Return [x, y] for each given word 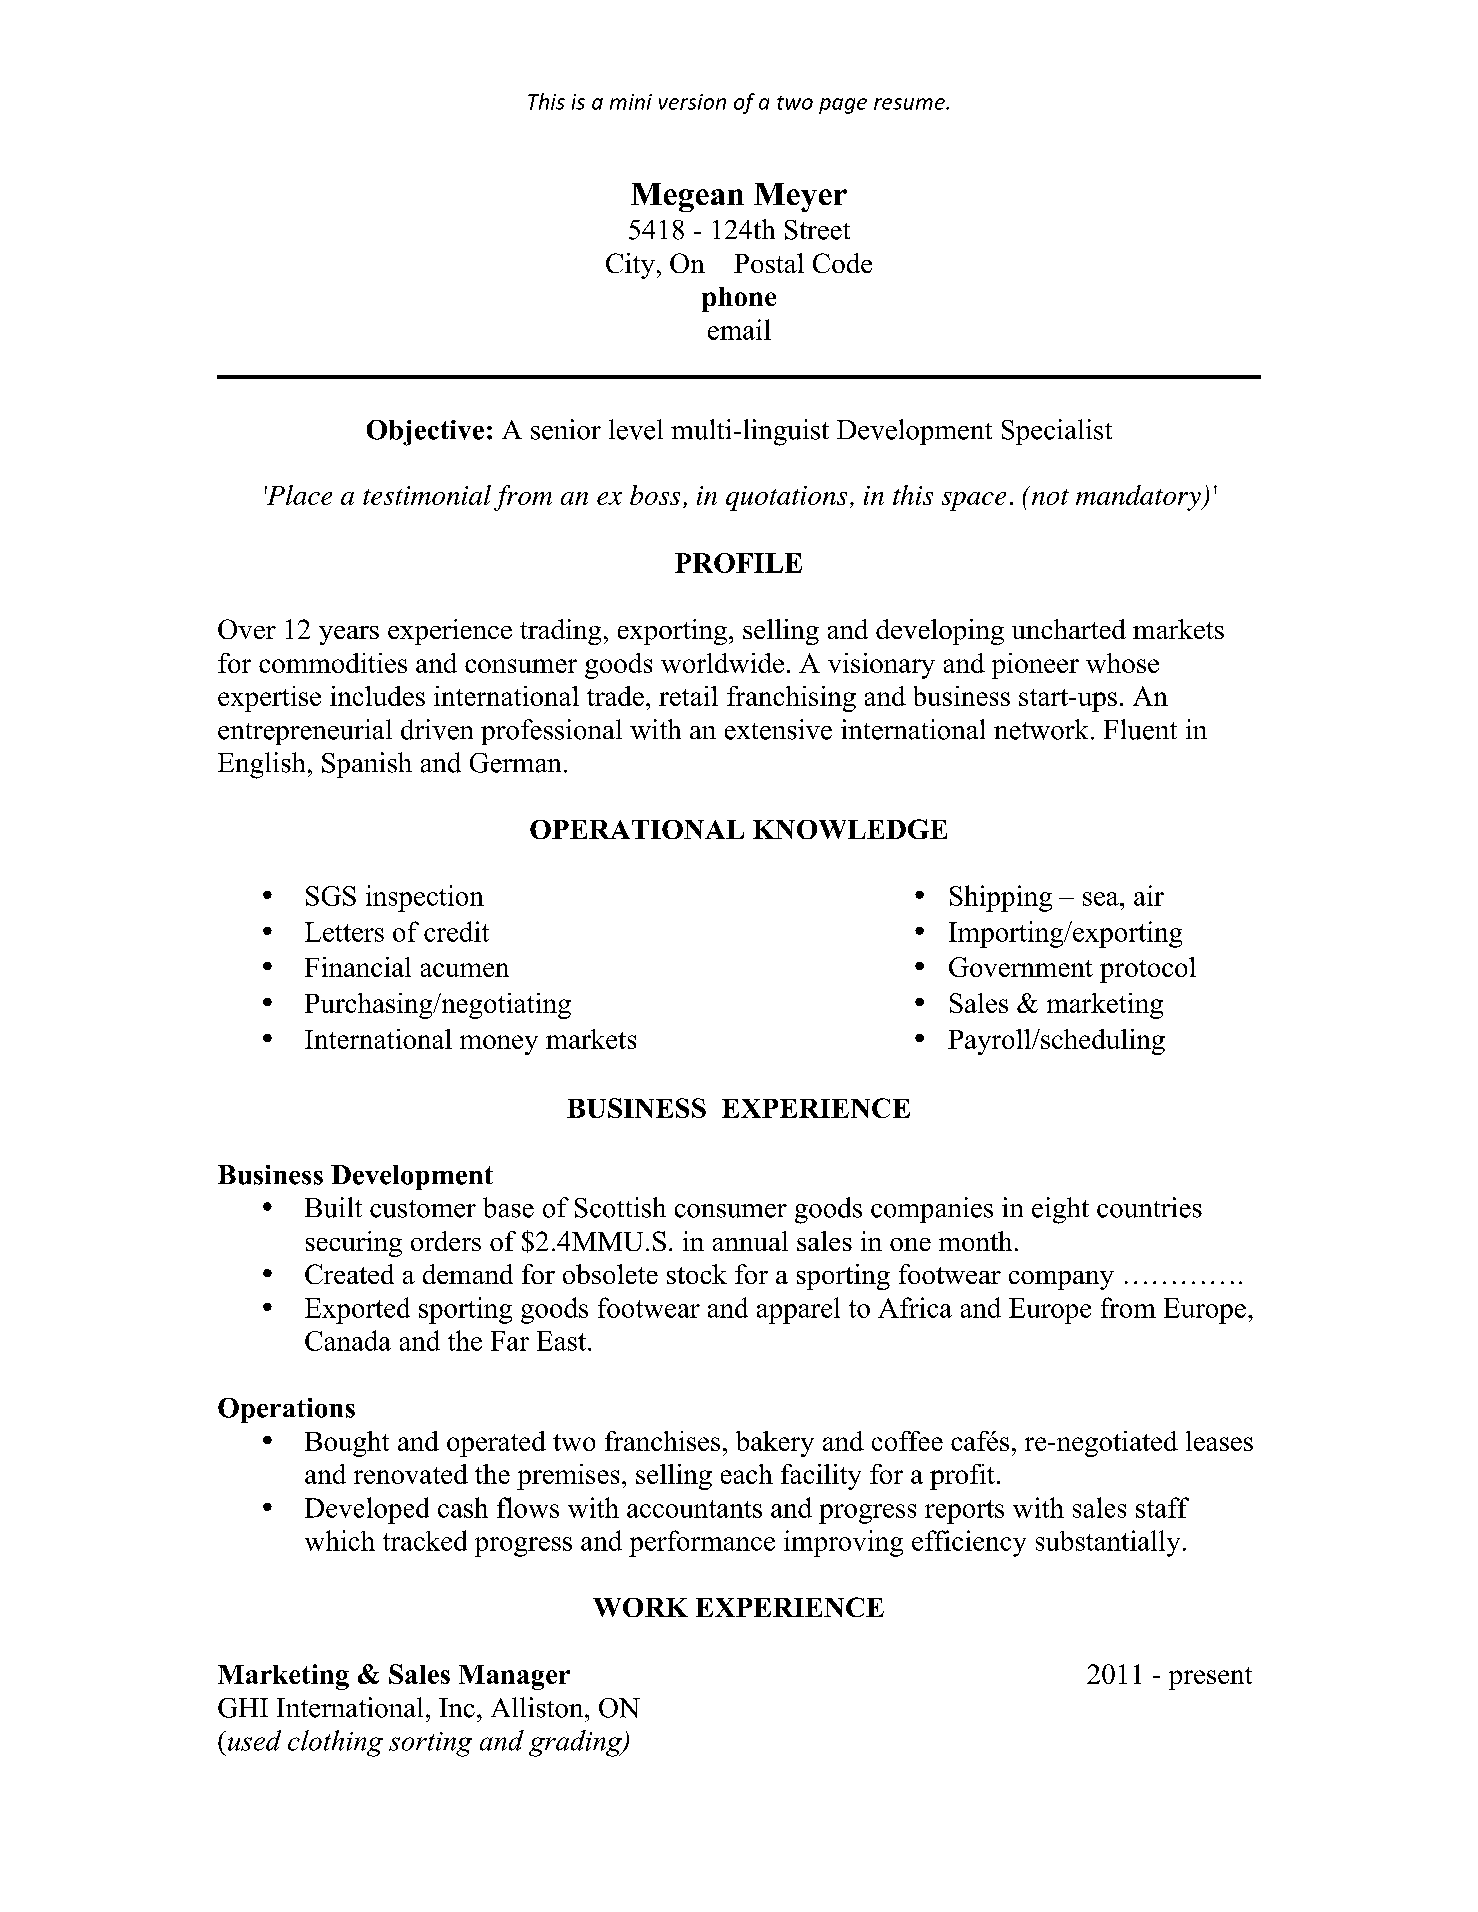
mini [631, 102]
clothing [335, 1743]
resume [910, 104]
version [692, 102]
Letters [344, 932]
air [1149, 895]
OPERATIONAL [637, 829]
